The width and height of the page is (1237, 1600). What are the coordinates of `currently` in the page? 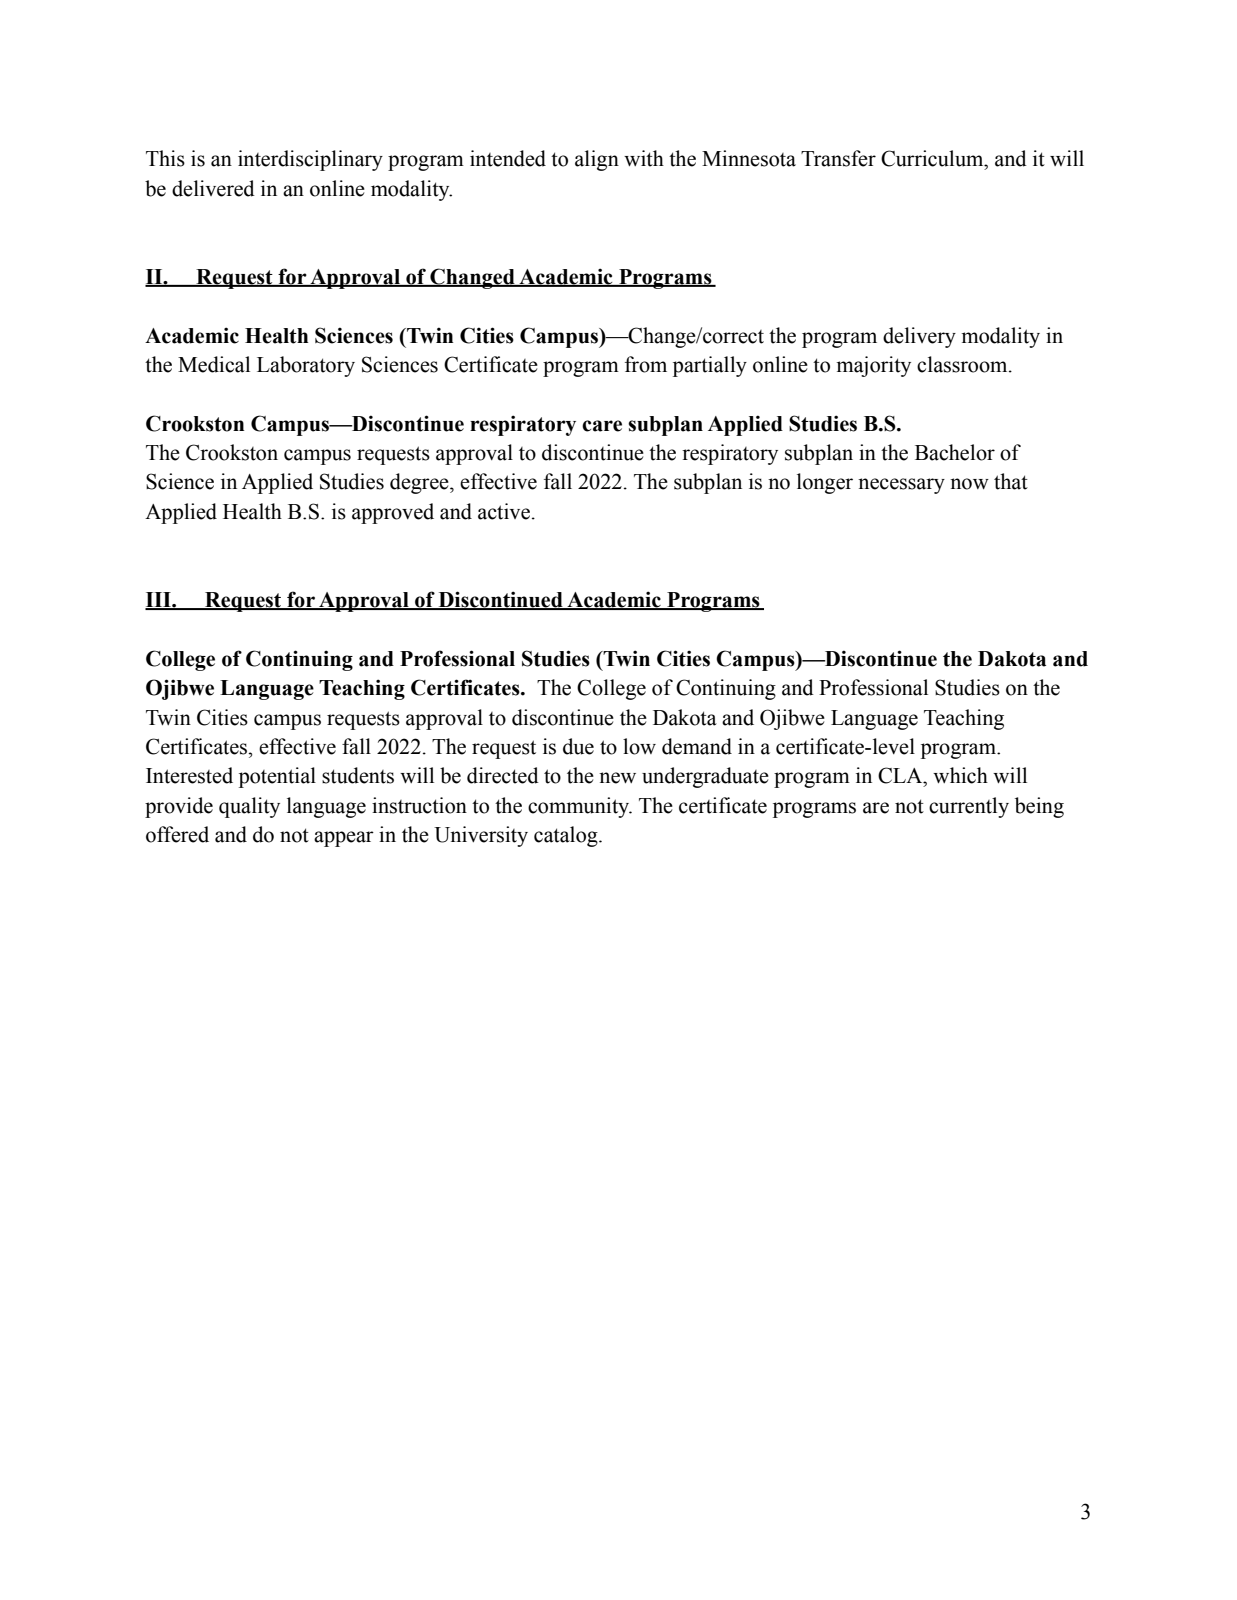 It's located at (969, 807).
